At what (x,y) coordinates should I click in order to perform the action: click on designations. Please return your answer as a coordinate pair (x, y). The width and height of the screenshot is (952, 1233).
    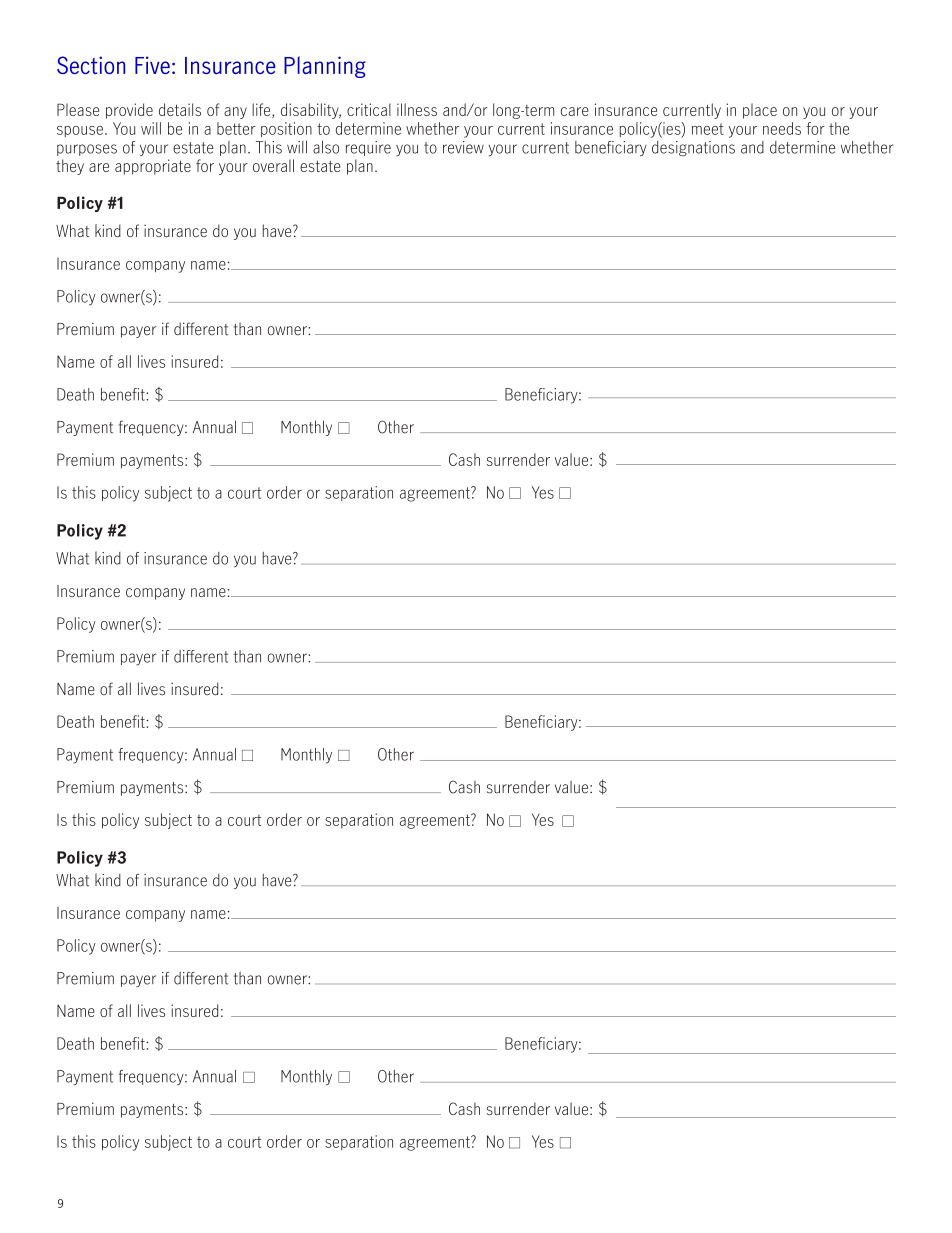
    Looking at the image, I should click on (693, 148).
